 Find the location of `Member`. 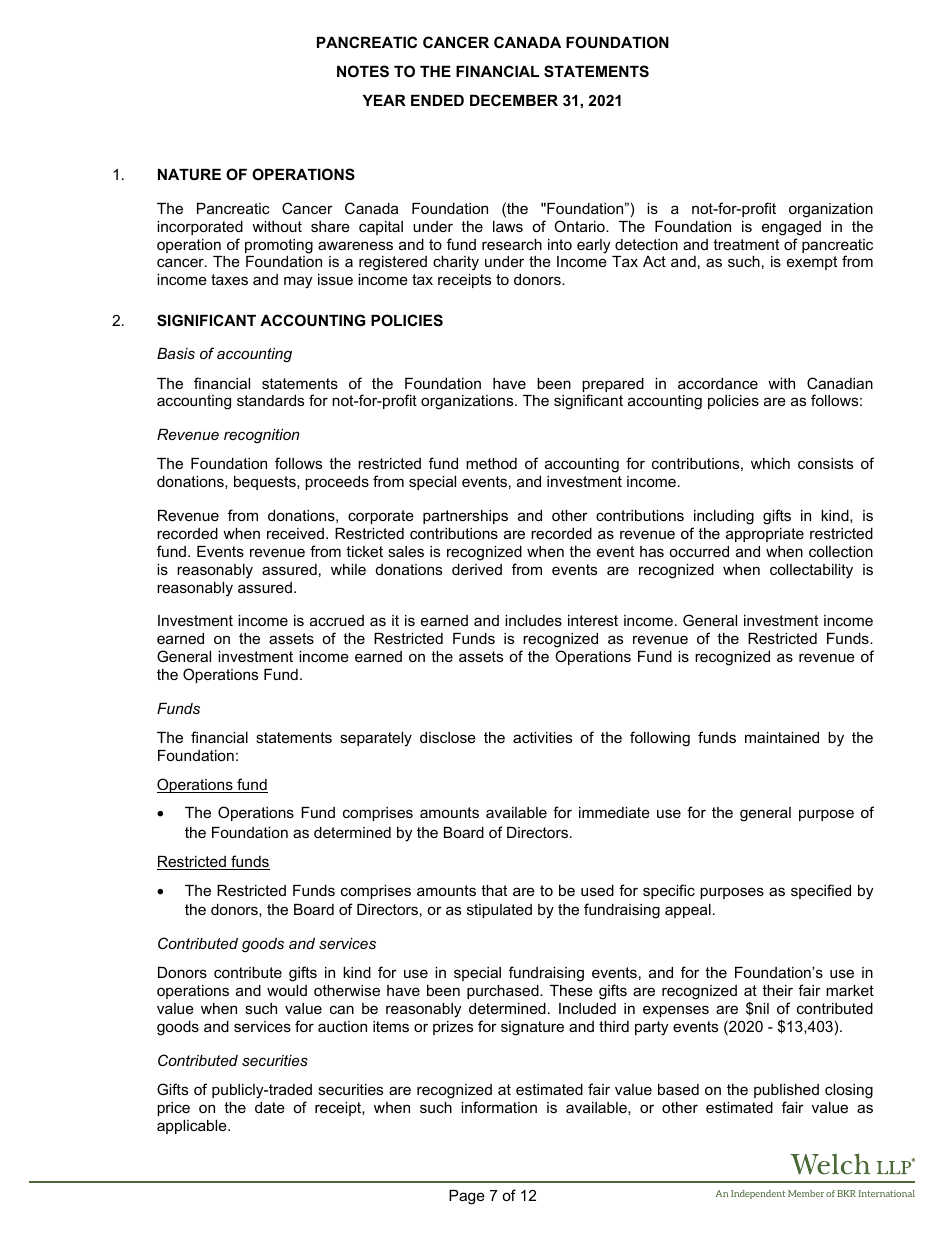

Member is located at coordinates (806, 1193).
